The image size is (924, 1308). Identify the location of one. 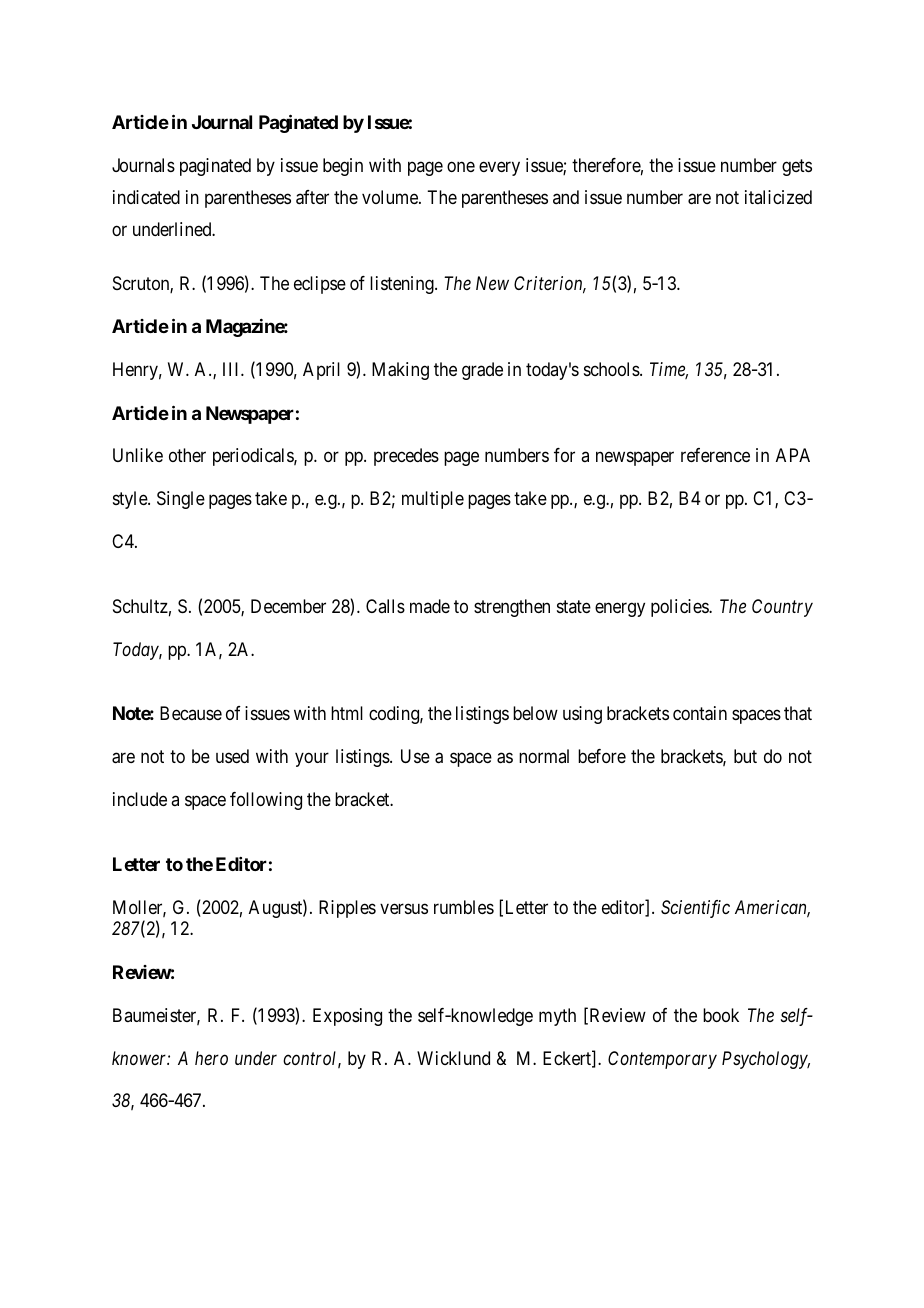
(461, 166).
